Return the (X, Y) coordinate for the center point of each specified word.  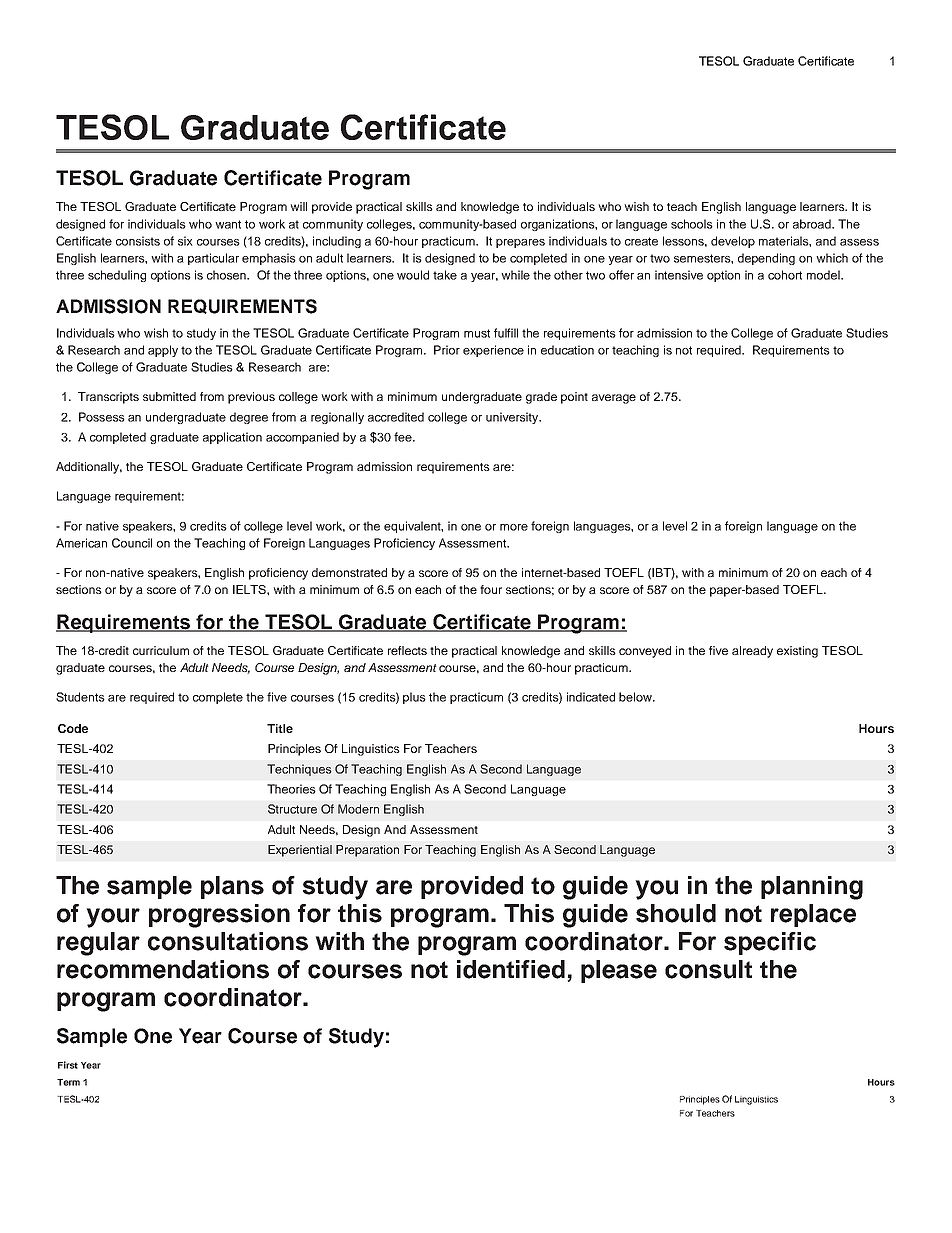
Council (132, 543)
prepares (520, 243)
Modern (358, 809)
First (68, 1065)
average (614, 399)
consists (138, 241)
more (514, 527)
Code (73, 728)
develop (733, 242)
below (636, 697)
